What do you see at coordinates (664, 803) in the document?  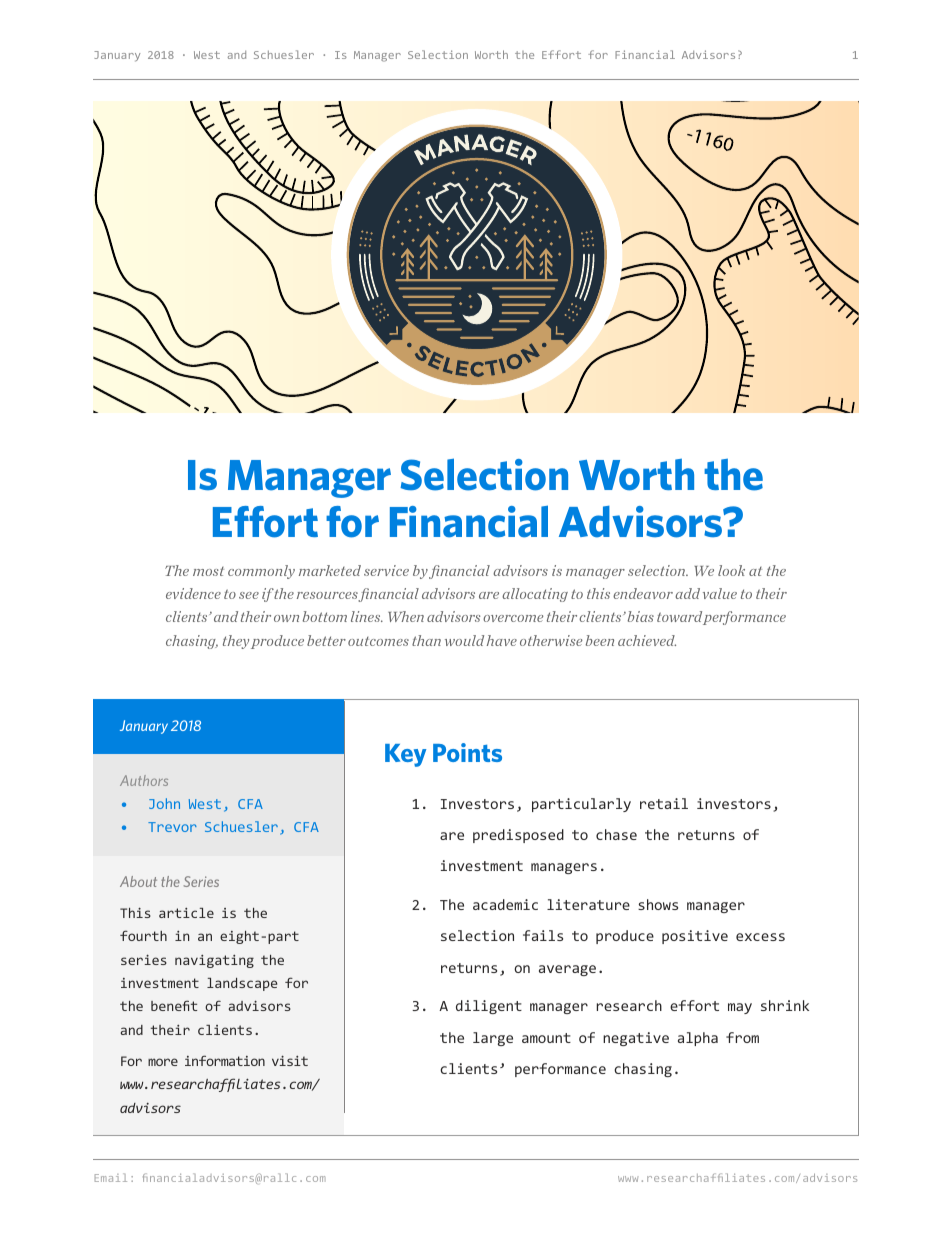 I see `retail` at bounding box center [664, 803].
